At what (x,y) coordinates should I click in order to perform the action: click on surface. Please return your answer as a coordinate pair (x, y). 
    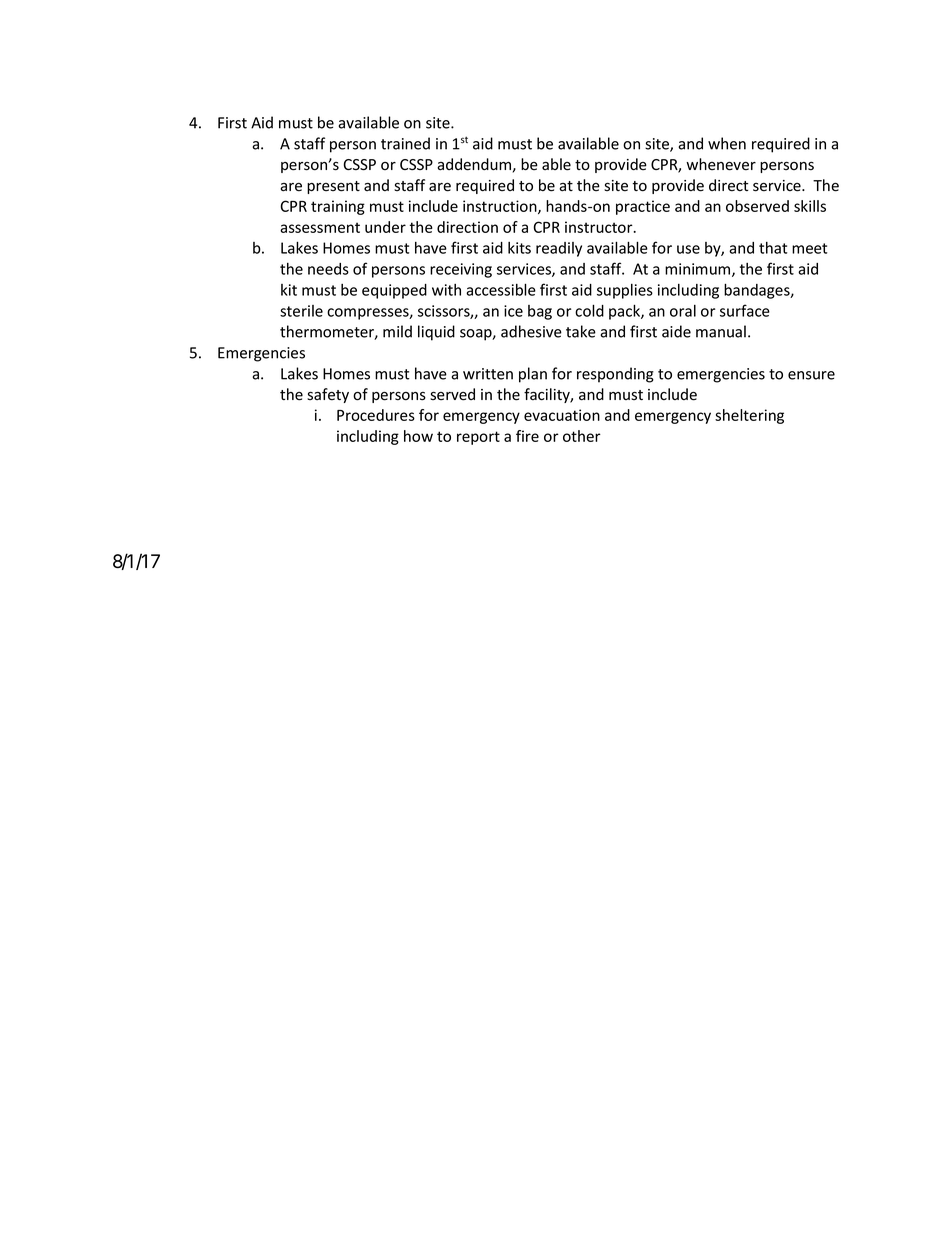
    Looking at the image, I should click on (745, 310).
